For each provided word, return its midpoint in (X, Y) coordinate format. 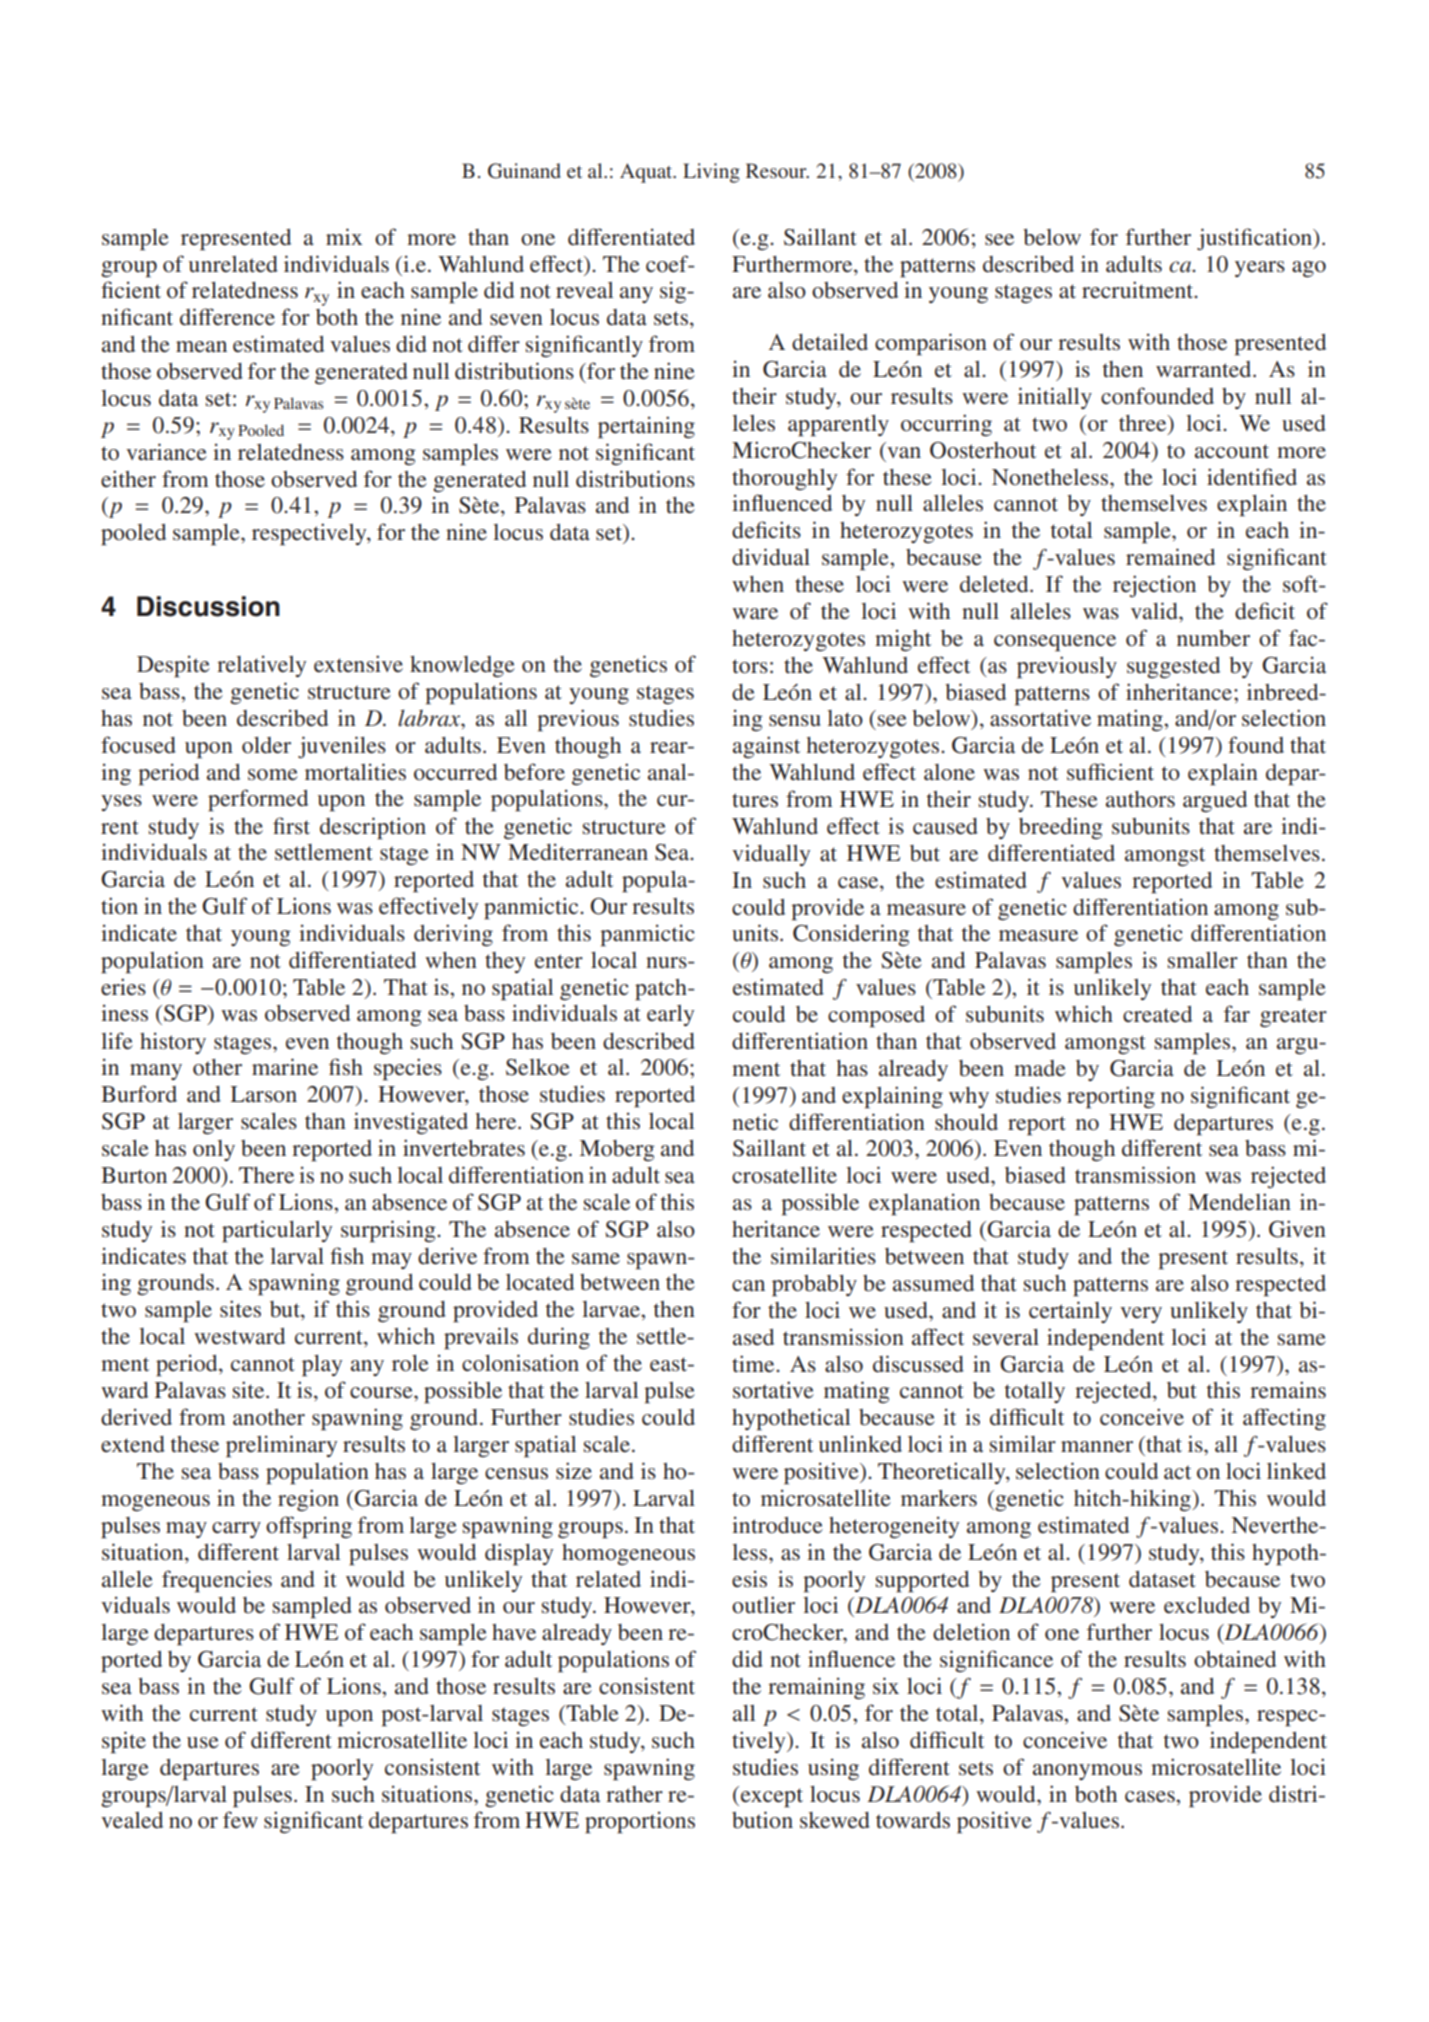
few (240, 1820)
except (772, 1798)
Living (711, 173)
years (1260, 269)
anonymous (1087, 1772)
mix (344, 236)
